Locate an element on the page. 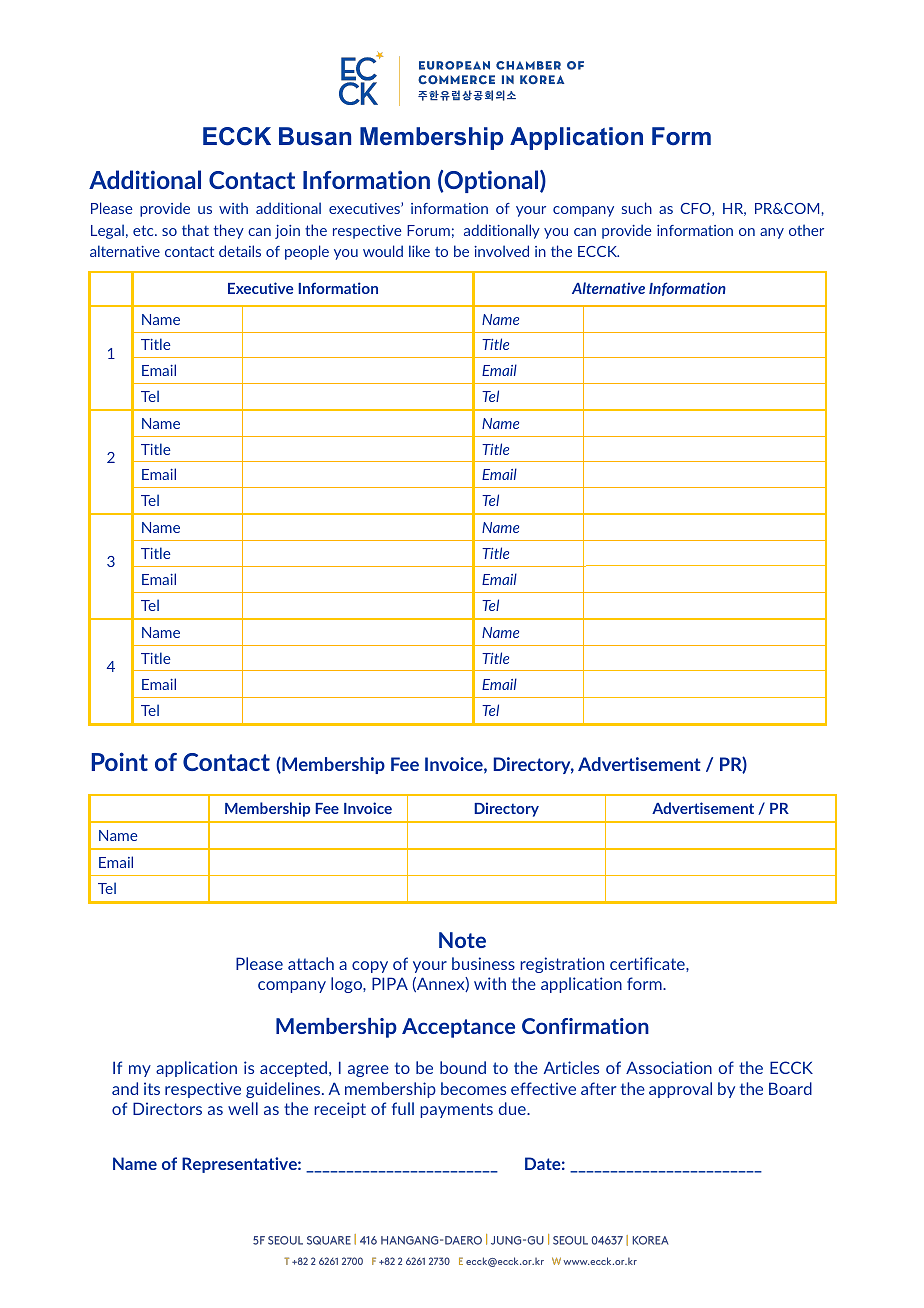  such is located at coordinates (637, 208).
